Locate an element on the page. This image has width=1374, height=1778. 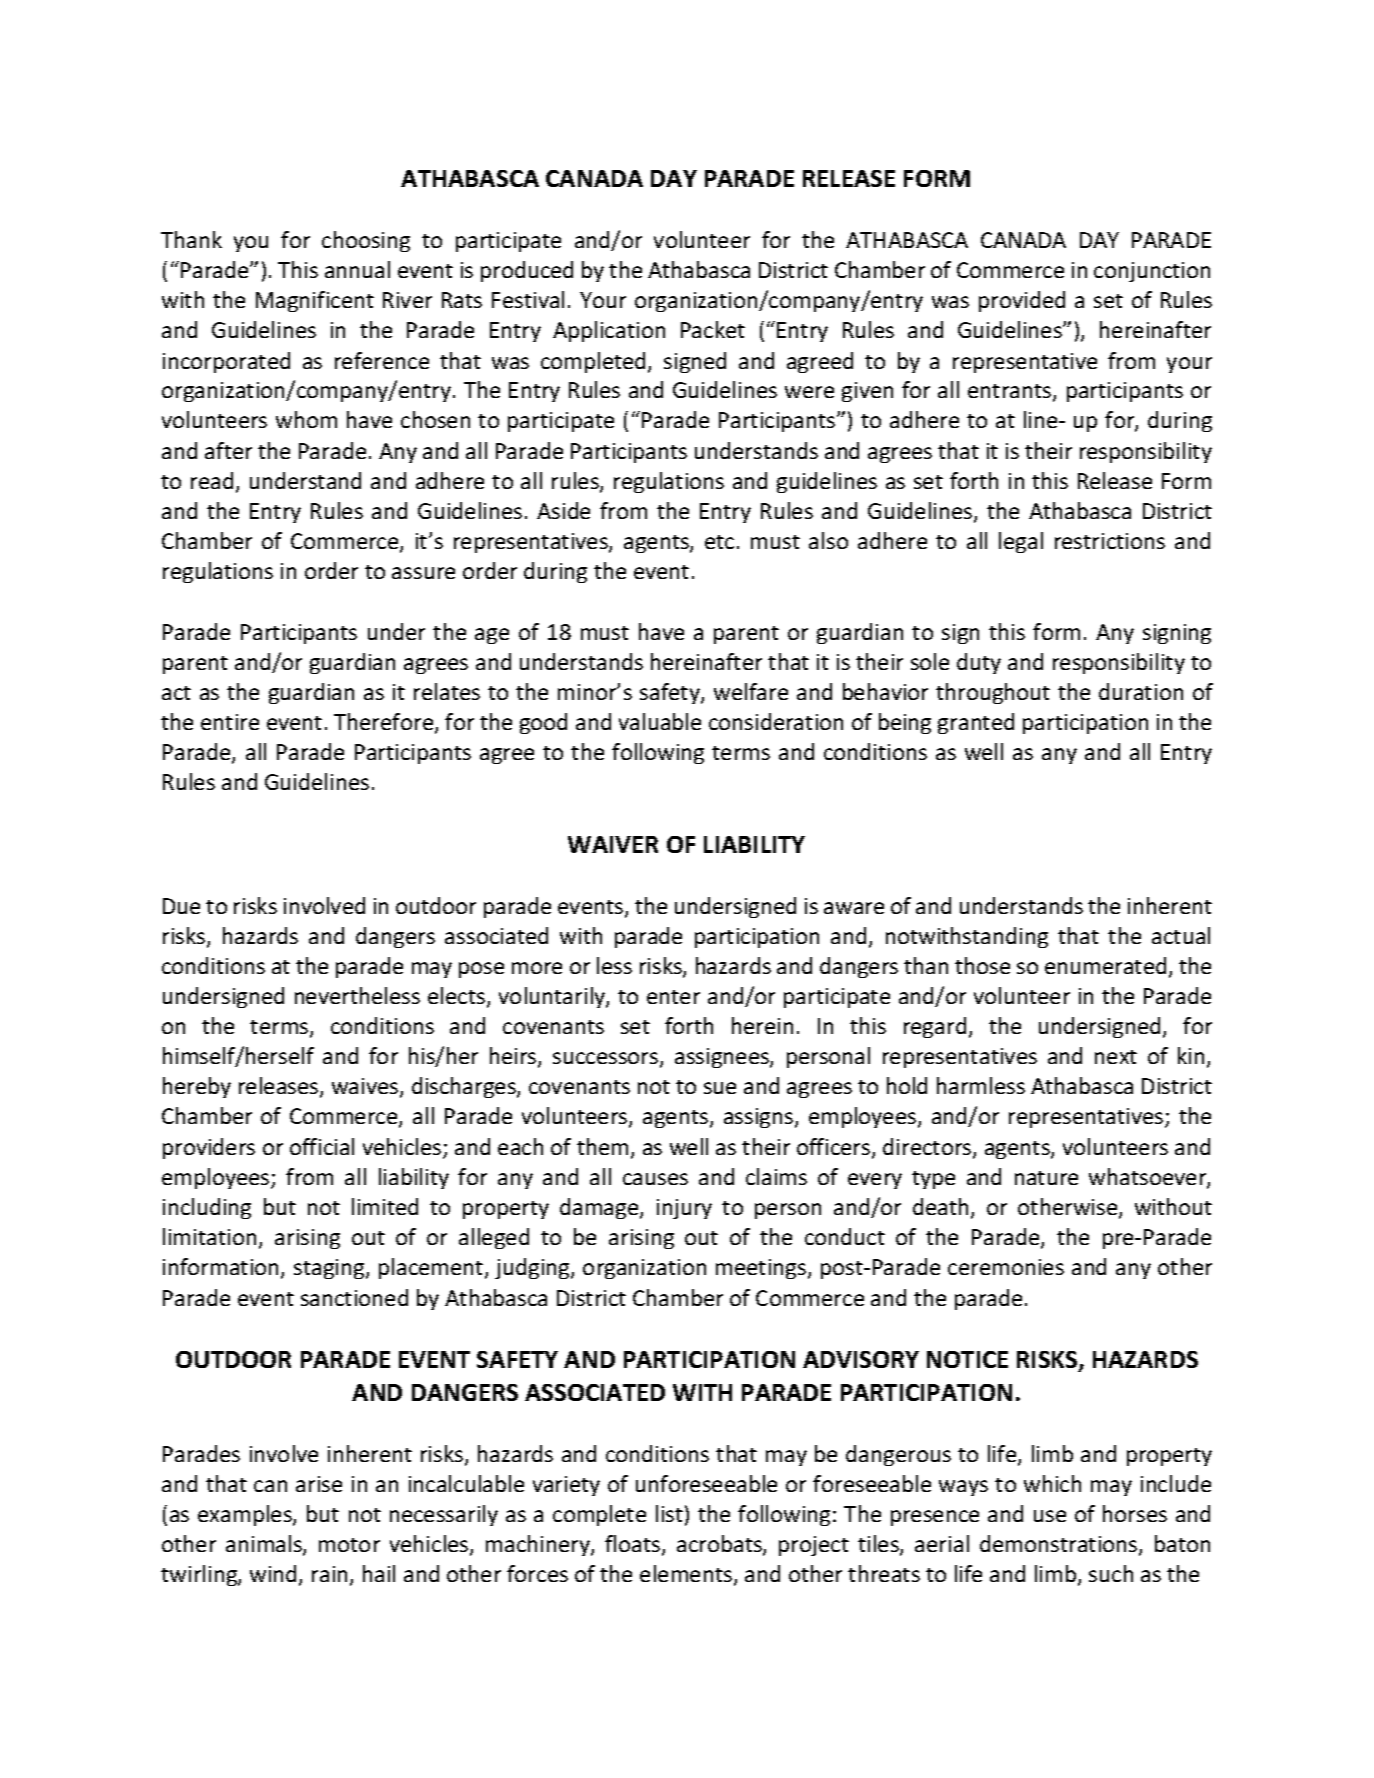
Packet is located at coordinates (713, 329).
